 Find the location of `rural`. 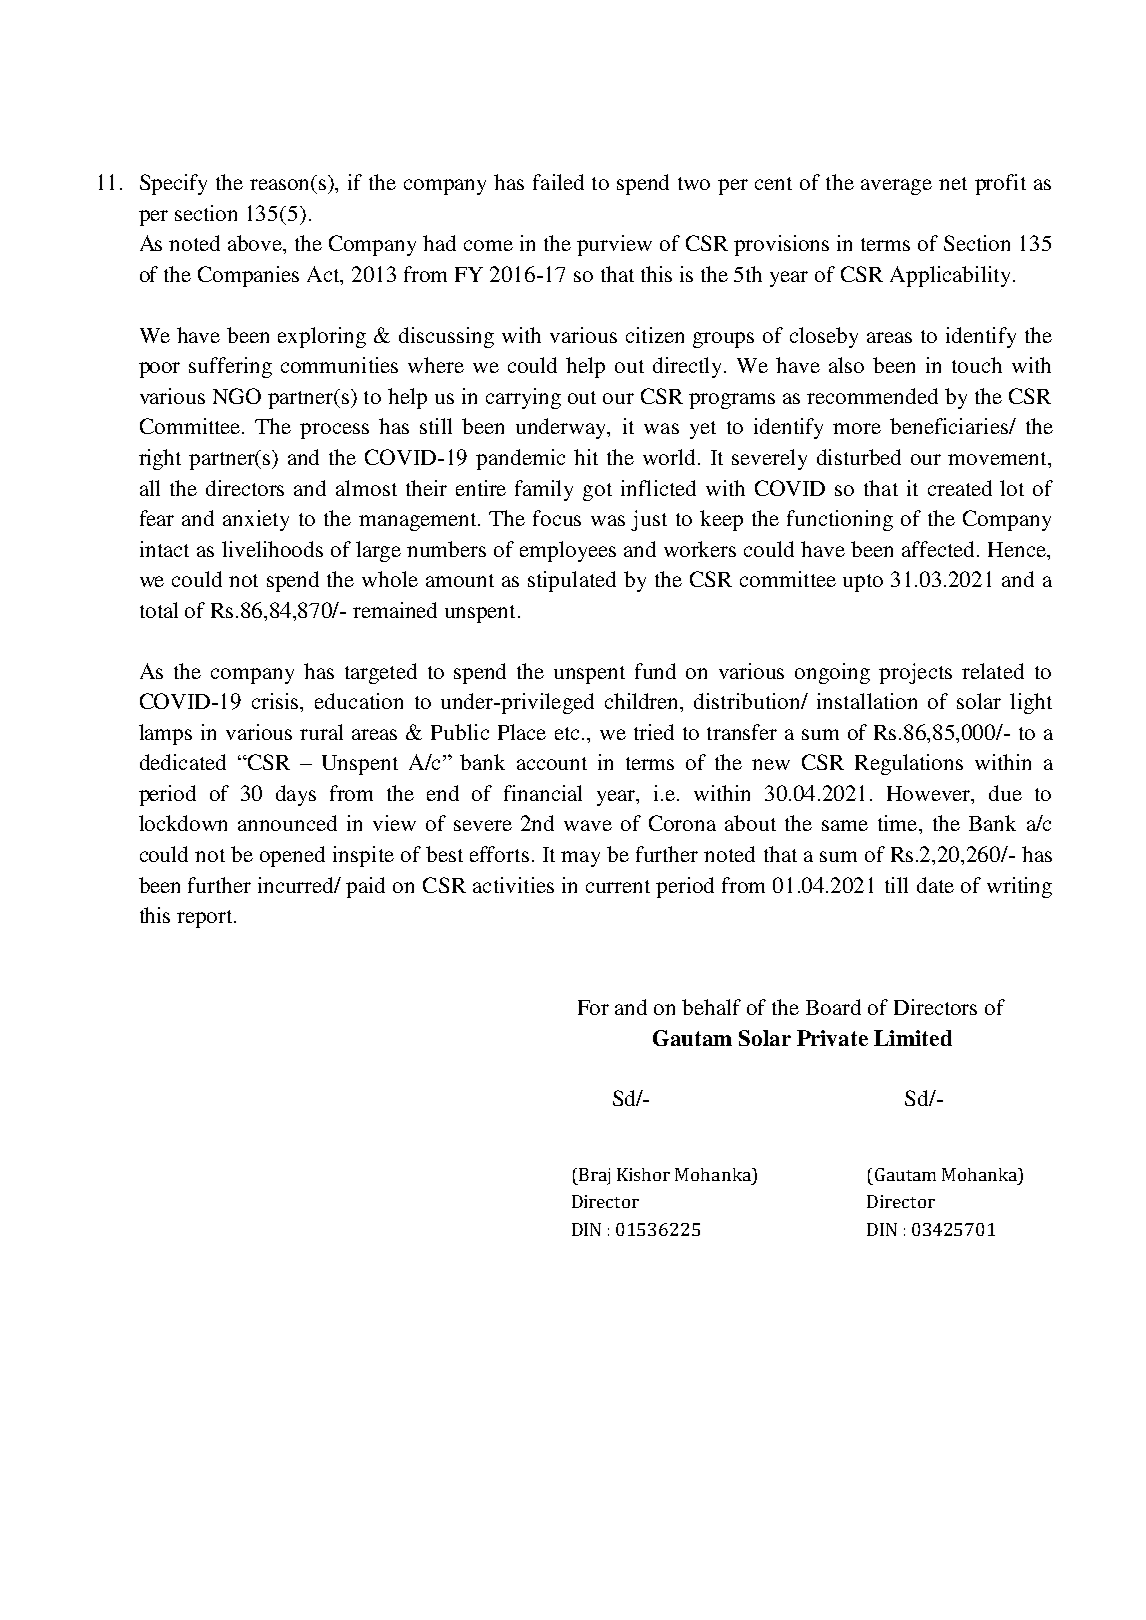

rural is located at coordinates (321, 732).
